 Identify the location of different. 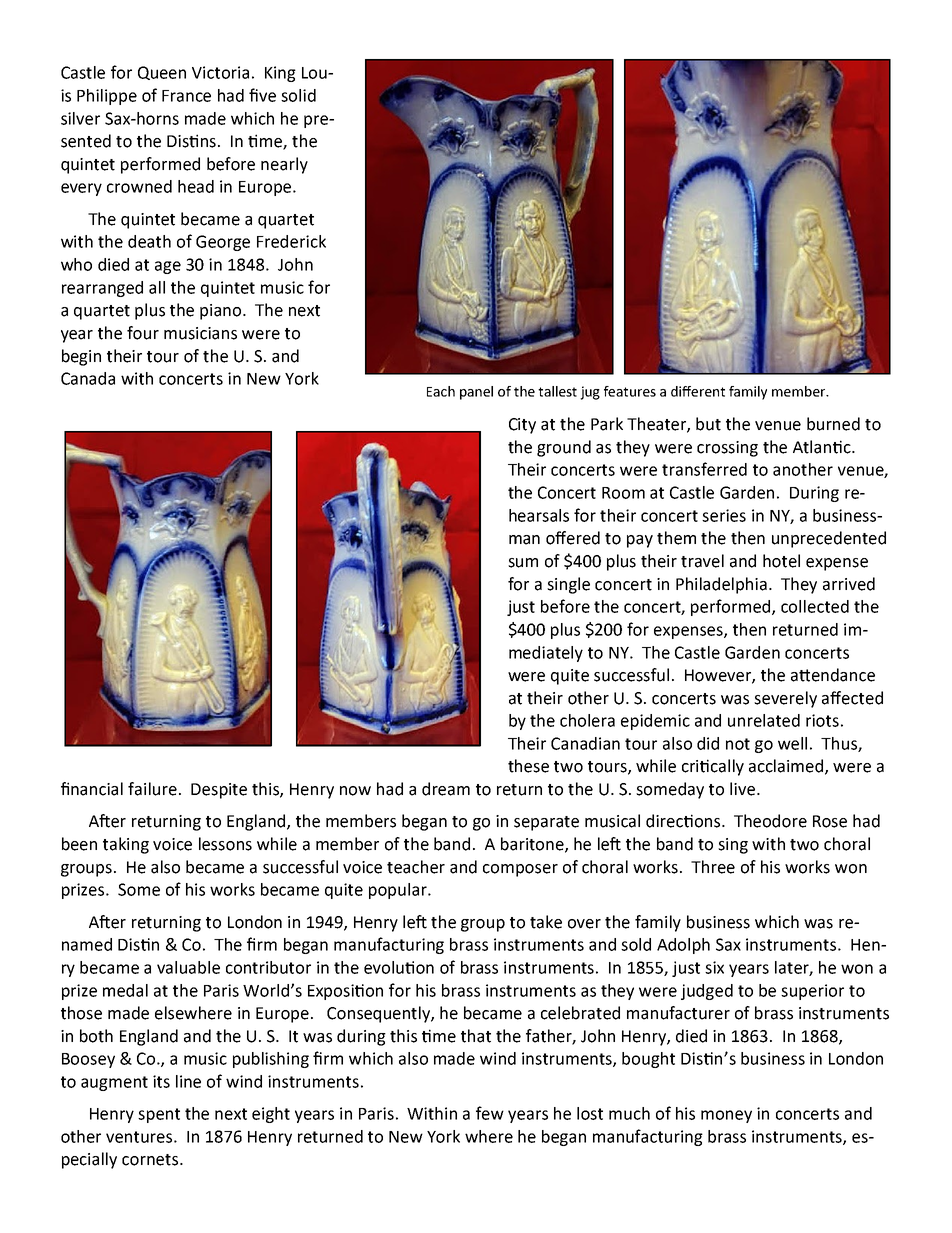
(698, 391).
